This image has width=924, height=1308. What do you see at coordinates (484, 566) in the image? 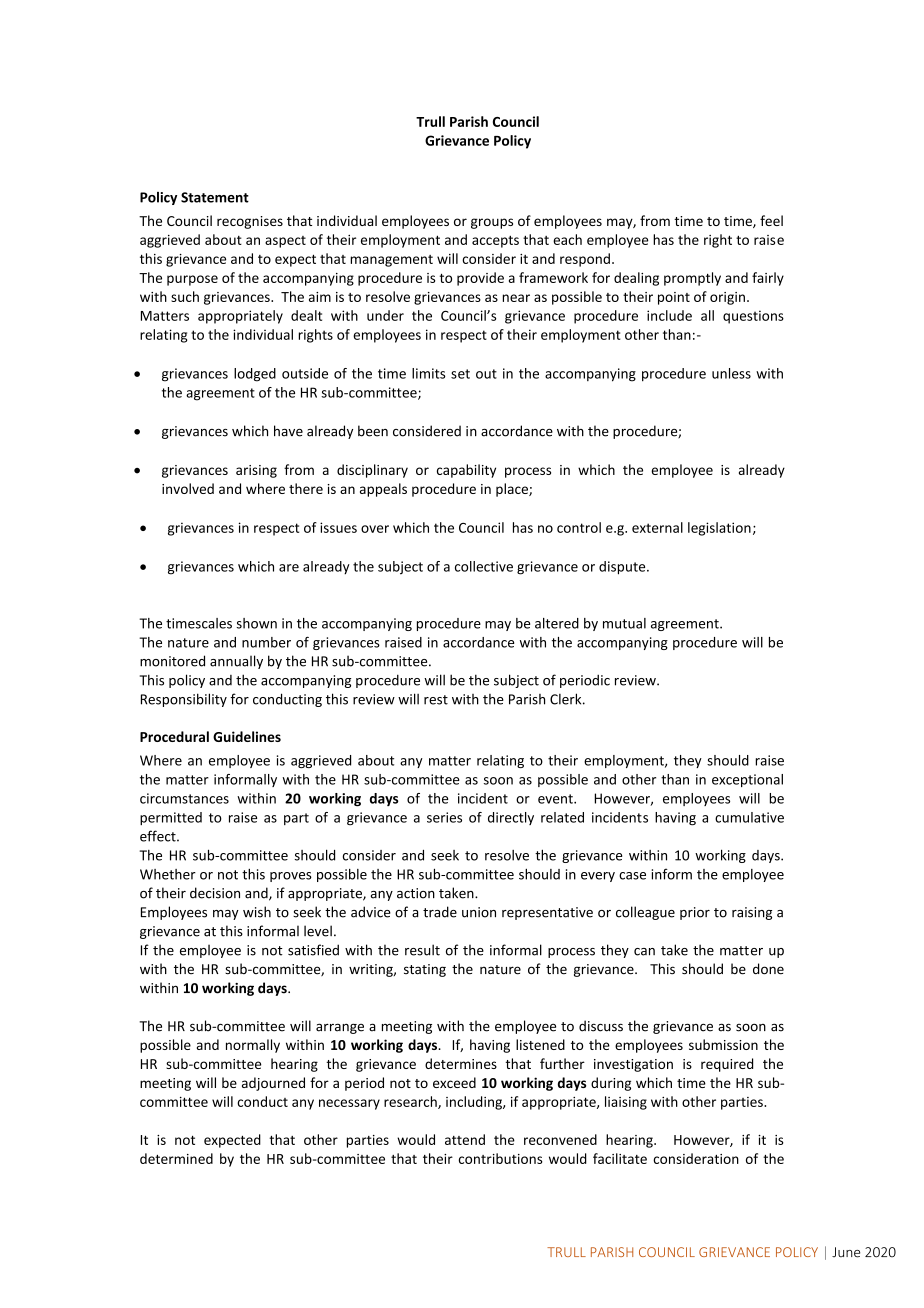
I see `collective` at bounding box center [484, 566].
